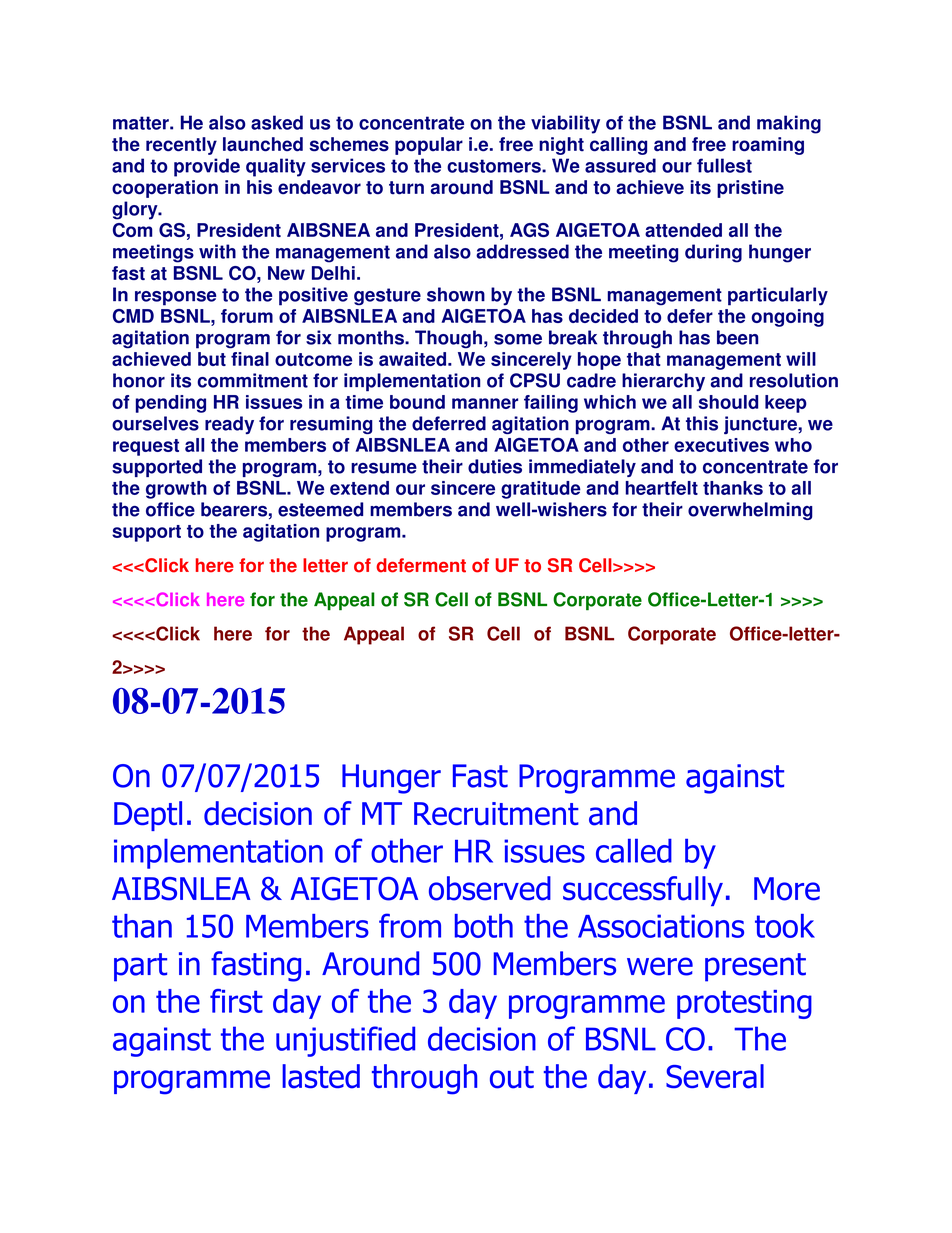 The width and height of the document is (952, 1233). Describe the element at coordinates (176, 490) in the document. I see `growth` at that location.
